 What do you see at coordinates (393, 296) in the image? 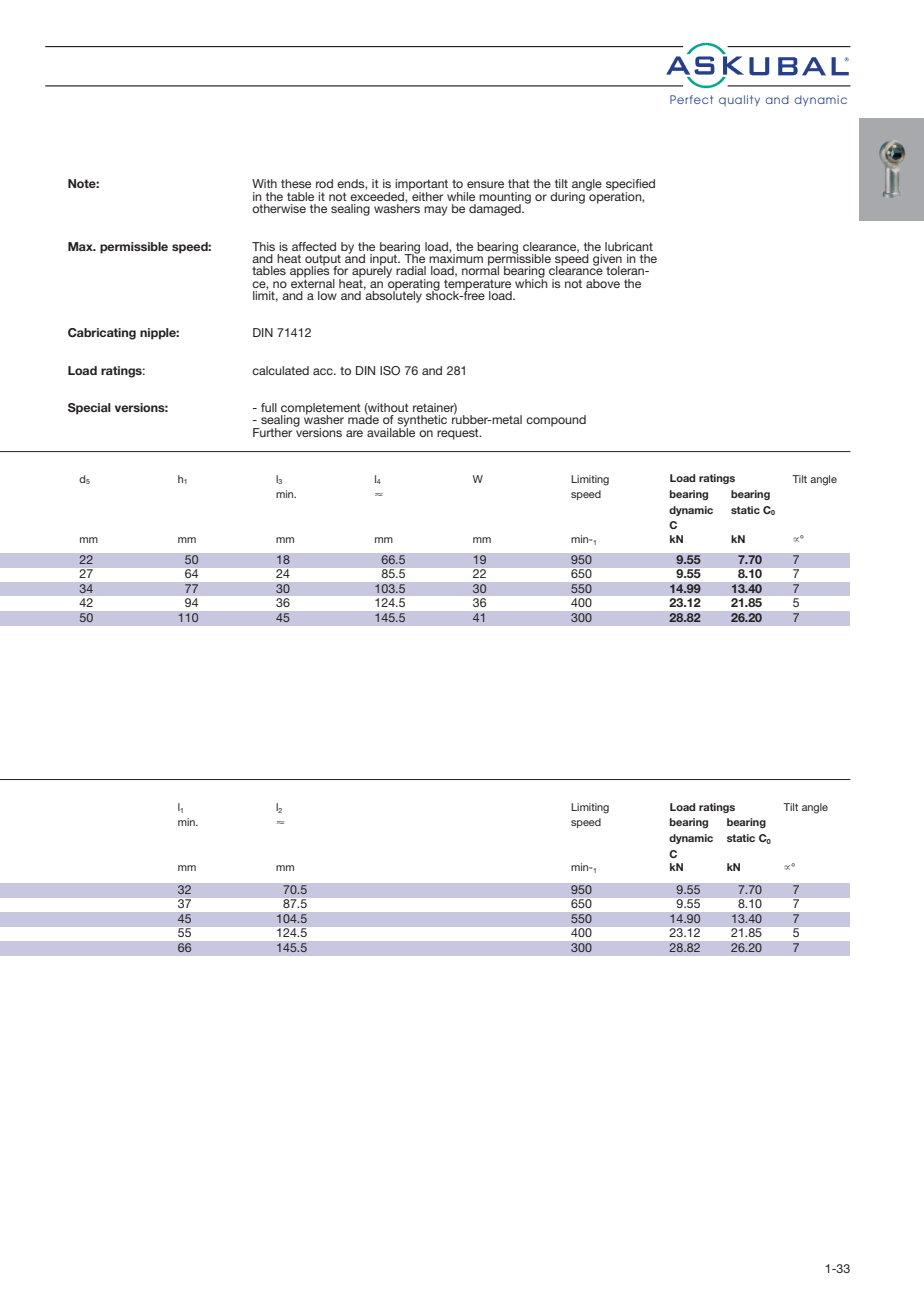
I see `absolutely` at bounding box center [393, 296].
